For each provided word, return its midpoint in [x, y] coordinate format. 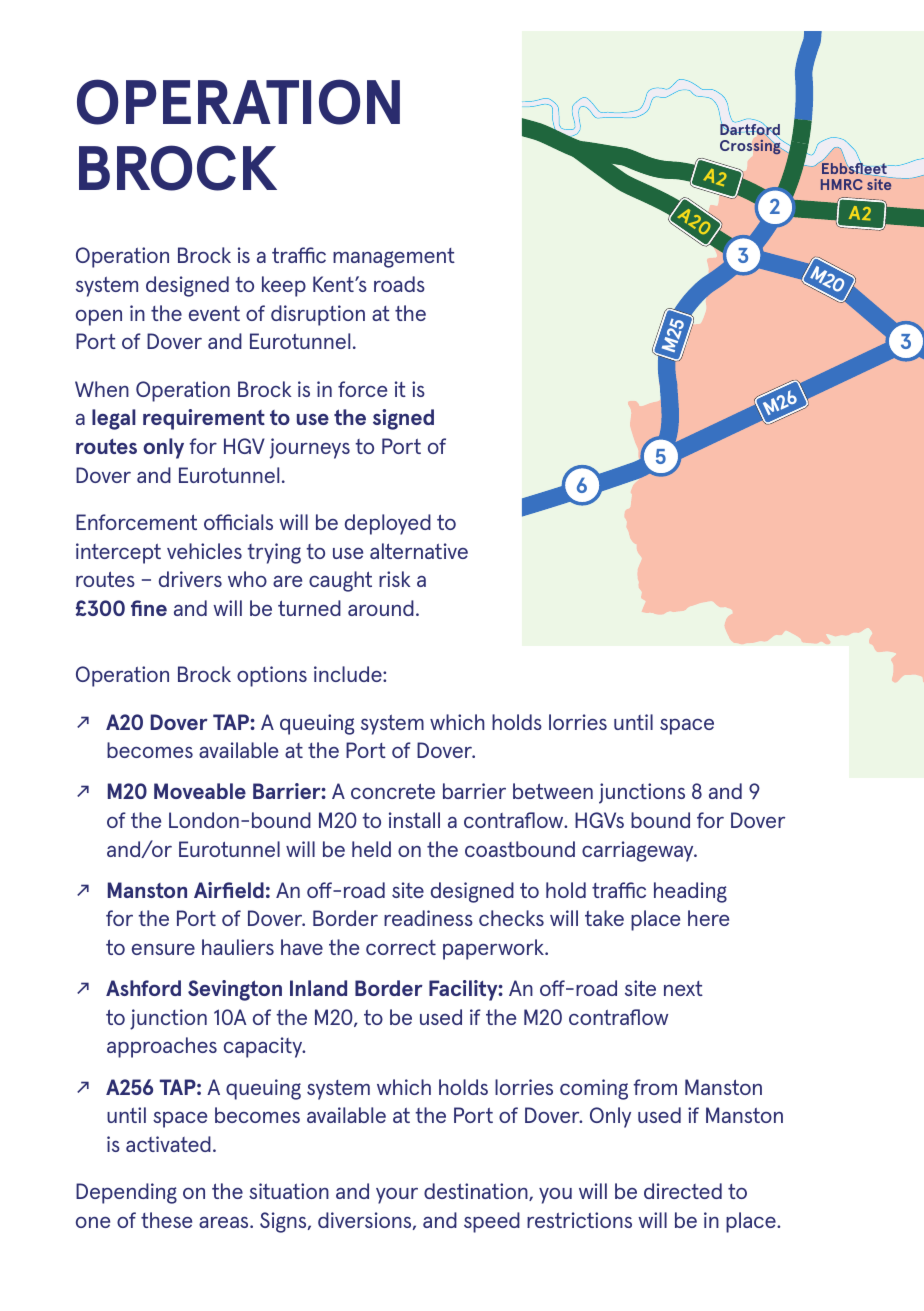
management [394, 258]
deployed [388, 524]
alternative [419, 551]
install [414, 820]
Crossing [751, 146]
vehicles [204, 551]
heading [690, 892]
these [166, 1220]
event [214, 313]
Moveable [200, 791]
